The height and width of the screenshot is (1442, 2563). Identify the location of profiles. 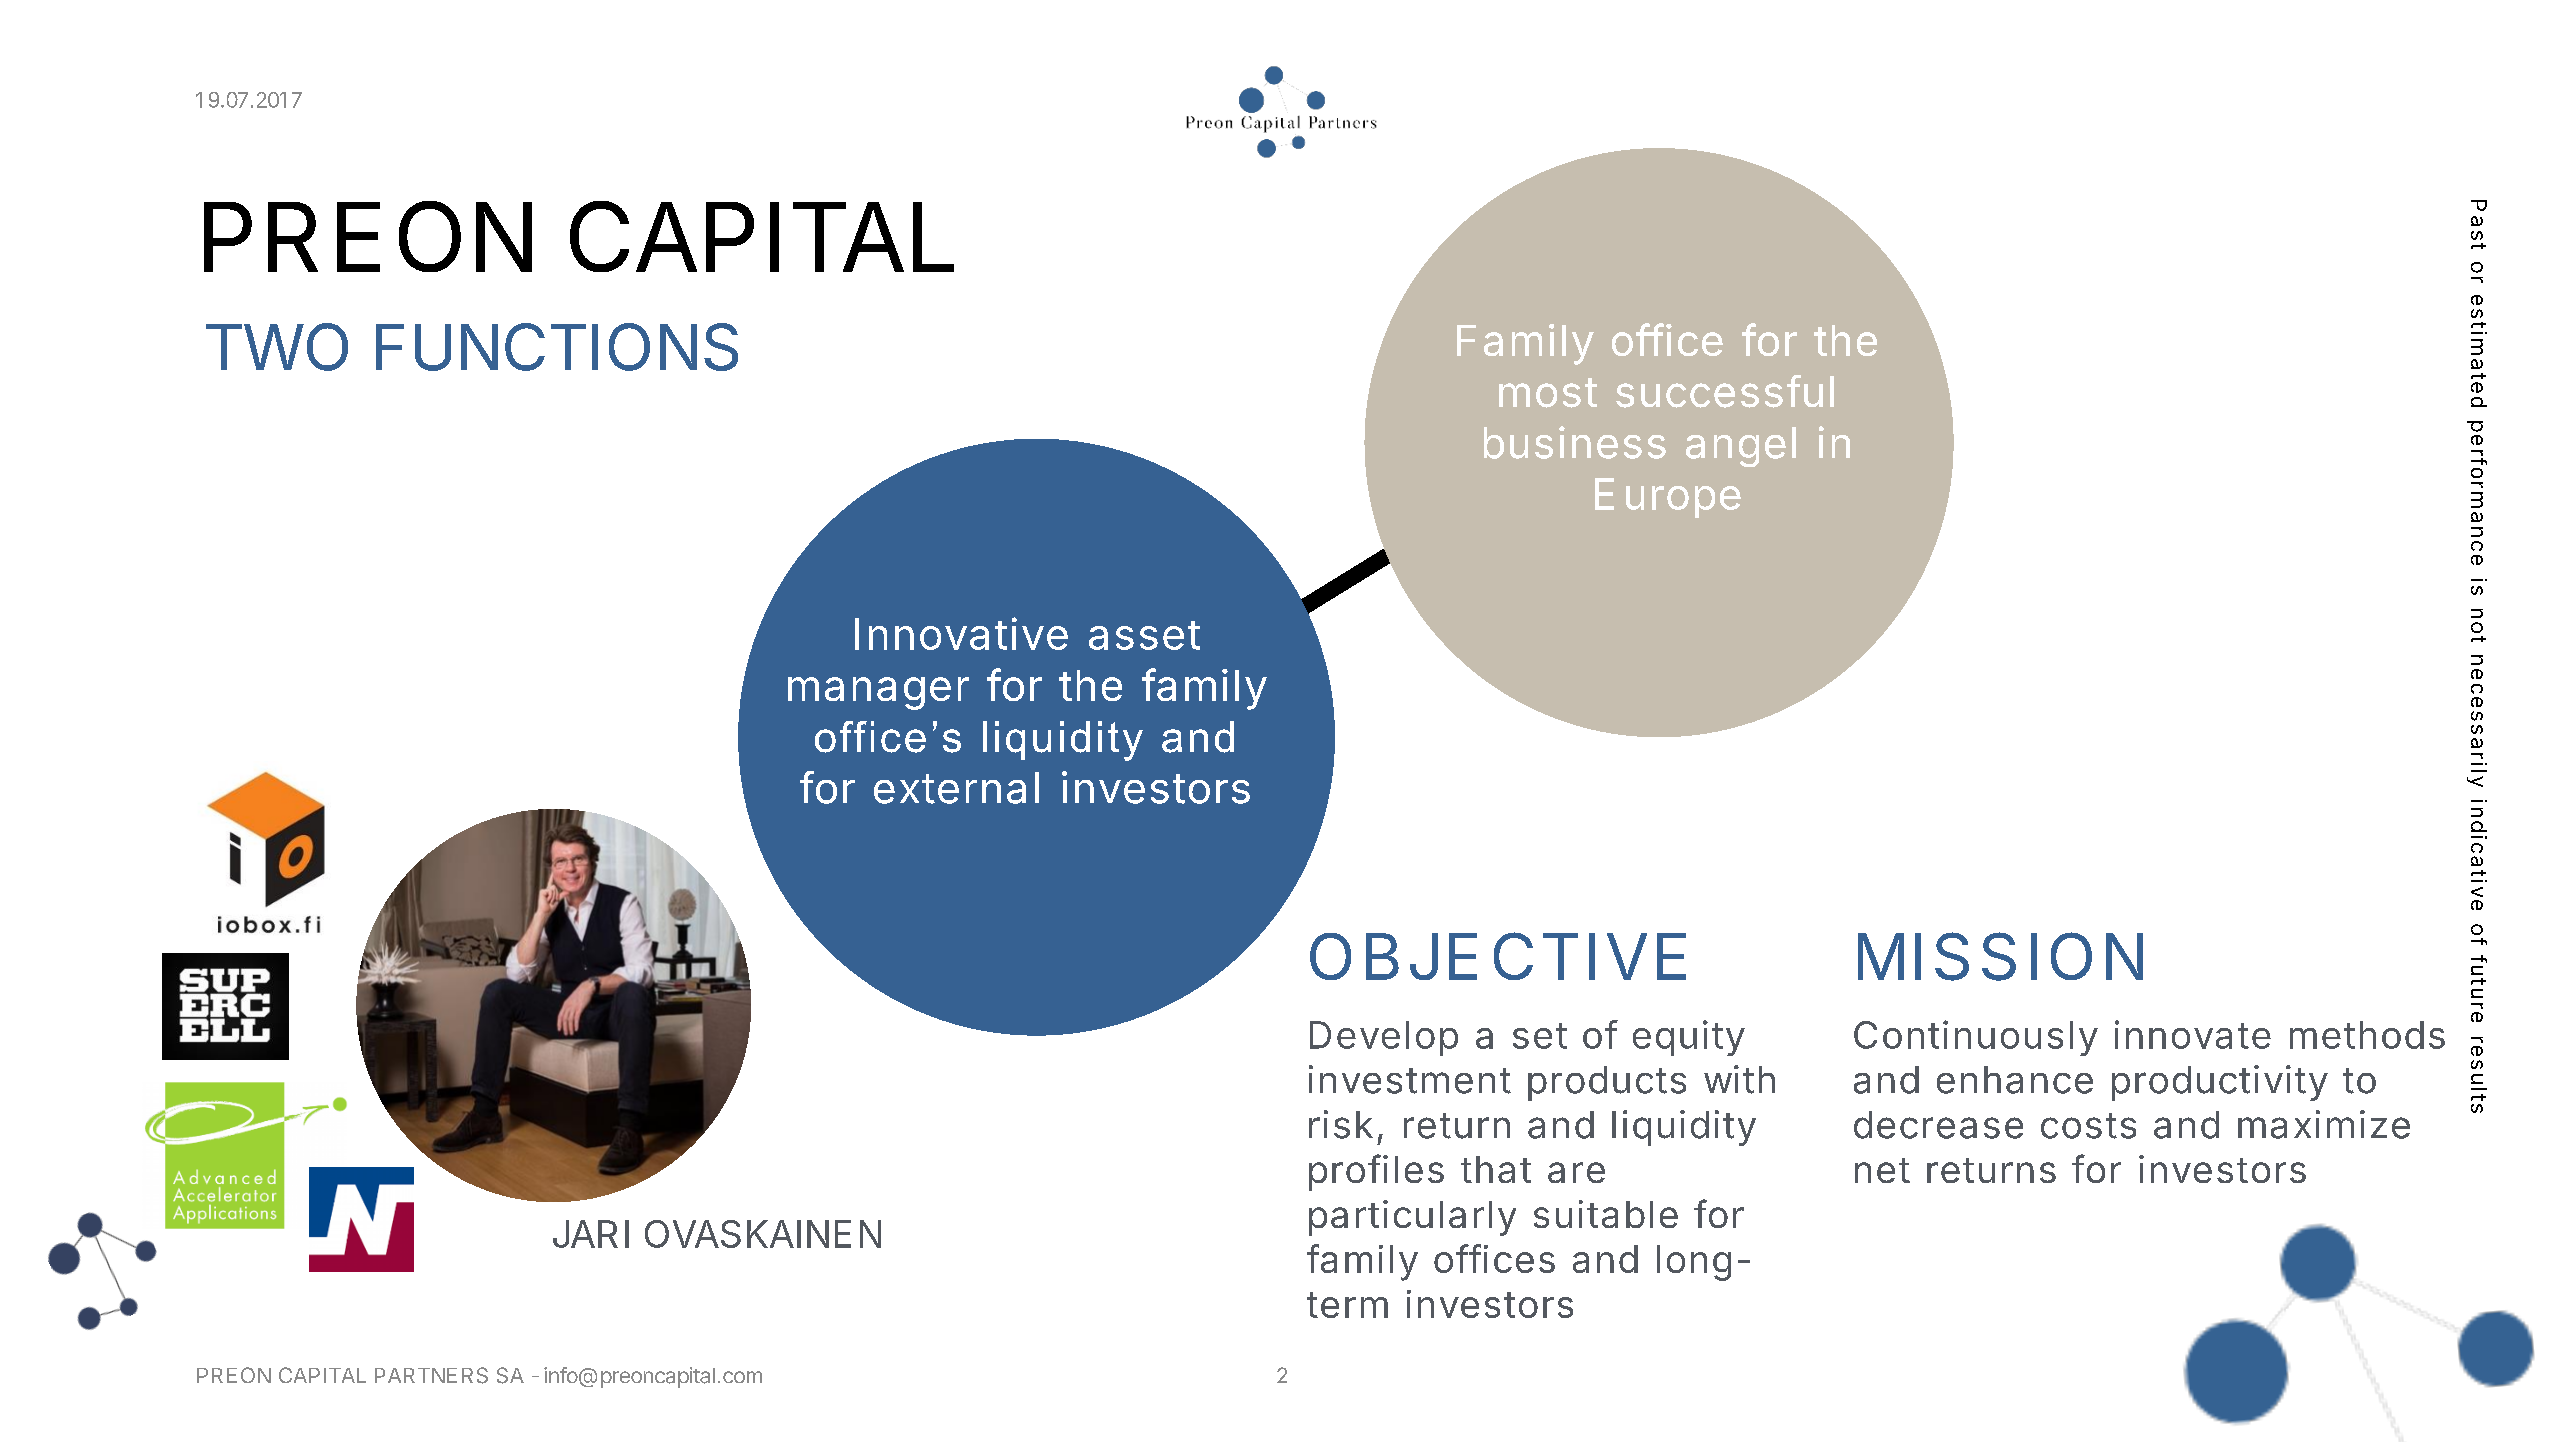
(1376, 1172).
